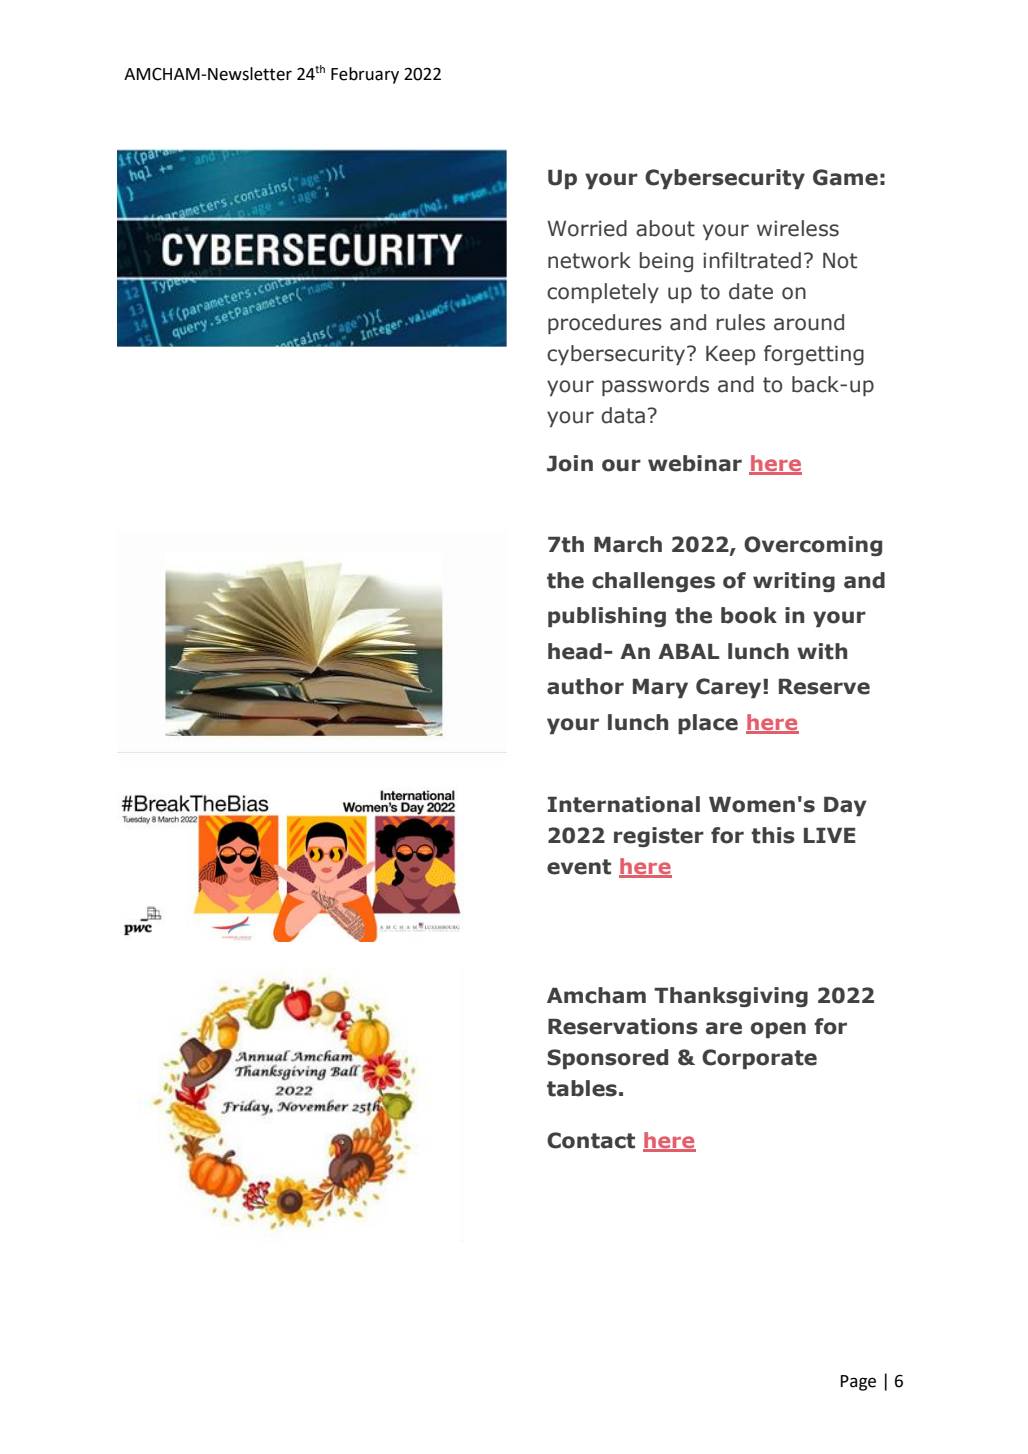  I want to click on Join, so click(570, 463).
